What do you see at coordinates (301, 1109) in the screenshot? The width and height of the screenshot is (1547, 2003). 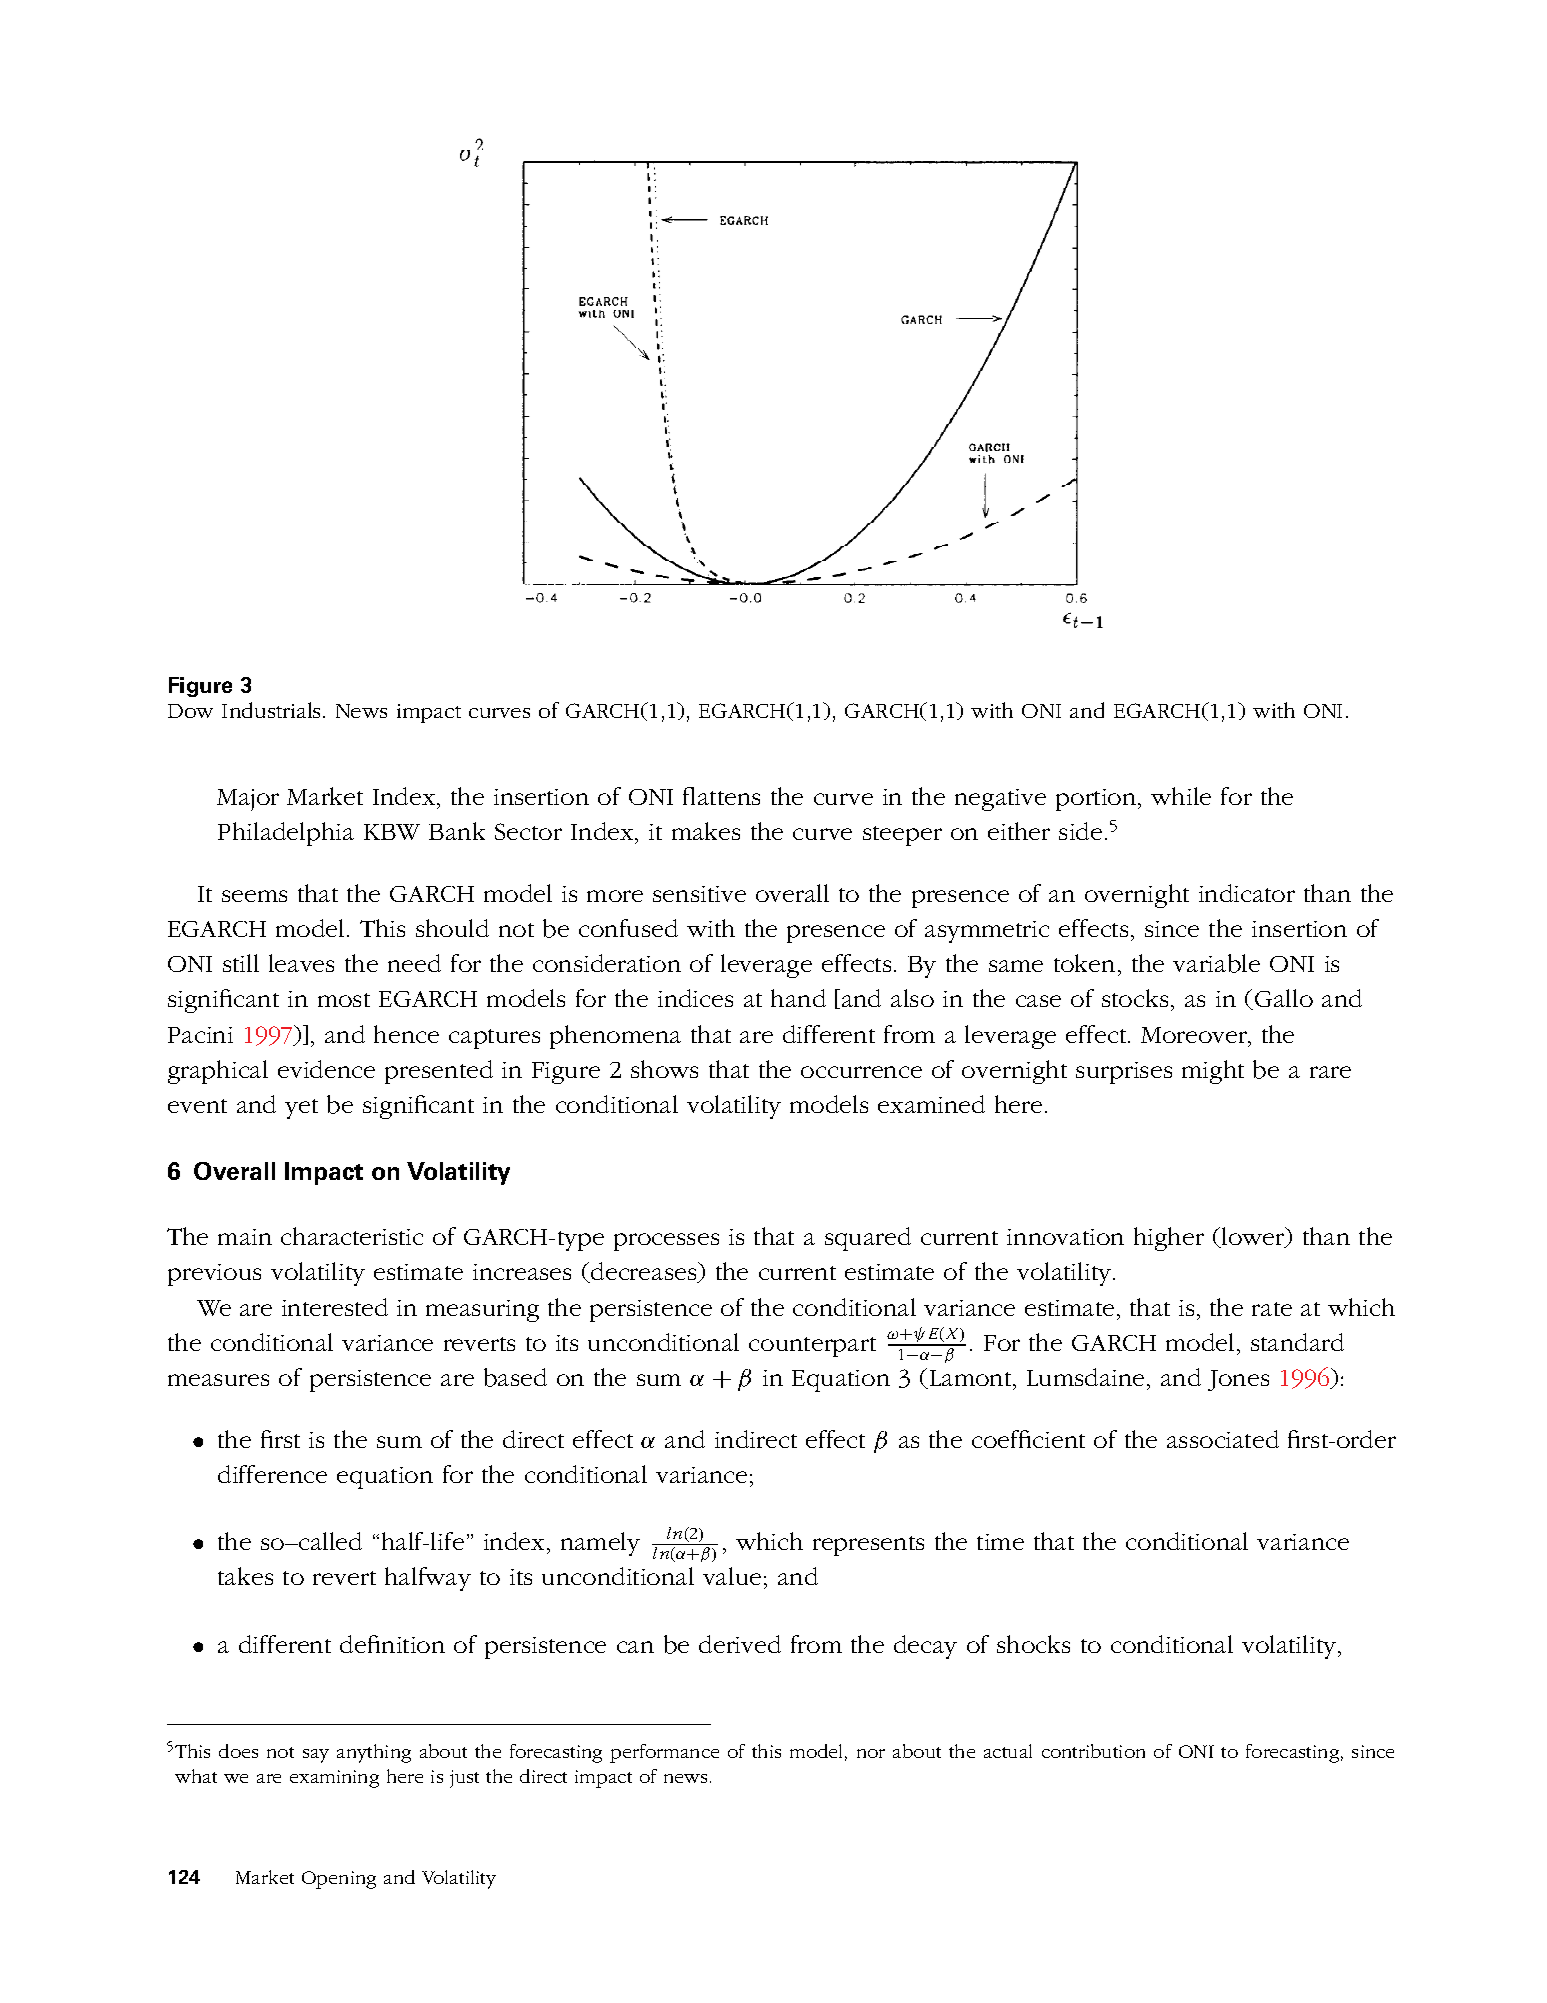 I see `yet` at bounding box center [301, 1109].
